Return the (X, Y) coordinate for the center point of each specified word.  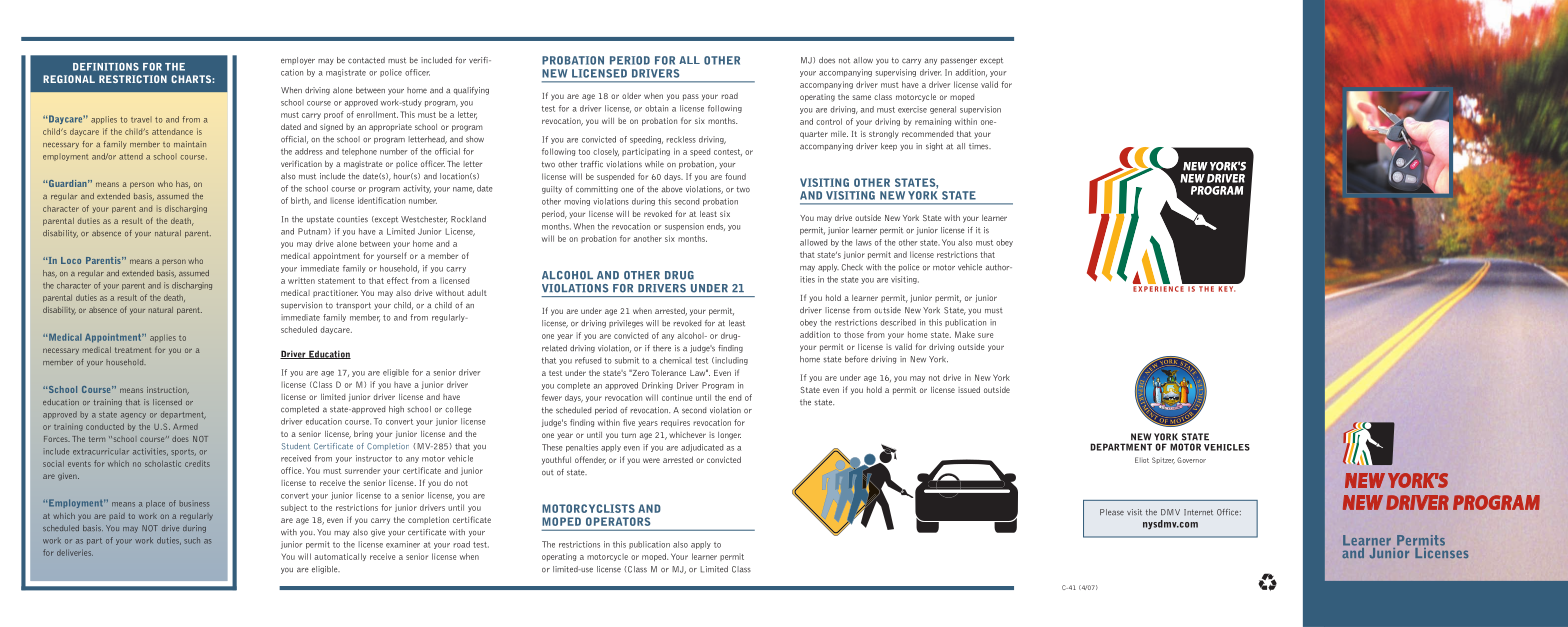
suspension (684, 227)
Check (852, 267)
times (980, 146)
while (654, 164)
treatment (133, 350)
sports (183, 453)
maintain (190, 144)
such (192, 540)
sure (985, 335)
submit (627, 360)
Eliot (1142, 460)
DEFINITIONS (106, 67)
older (631, 95)
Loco (71, 260)
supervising (895, 73)
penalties (582, 448)
